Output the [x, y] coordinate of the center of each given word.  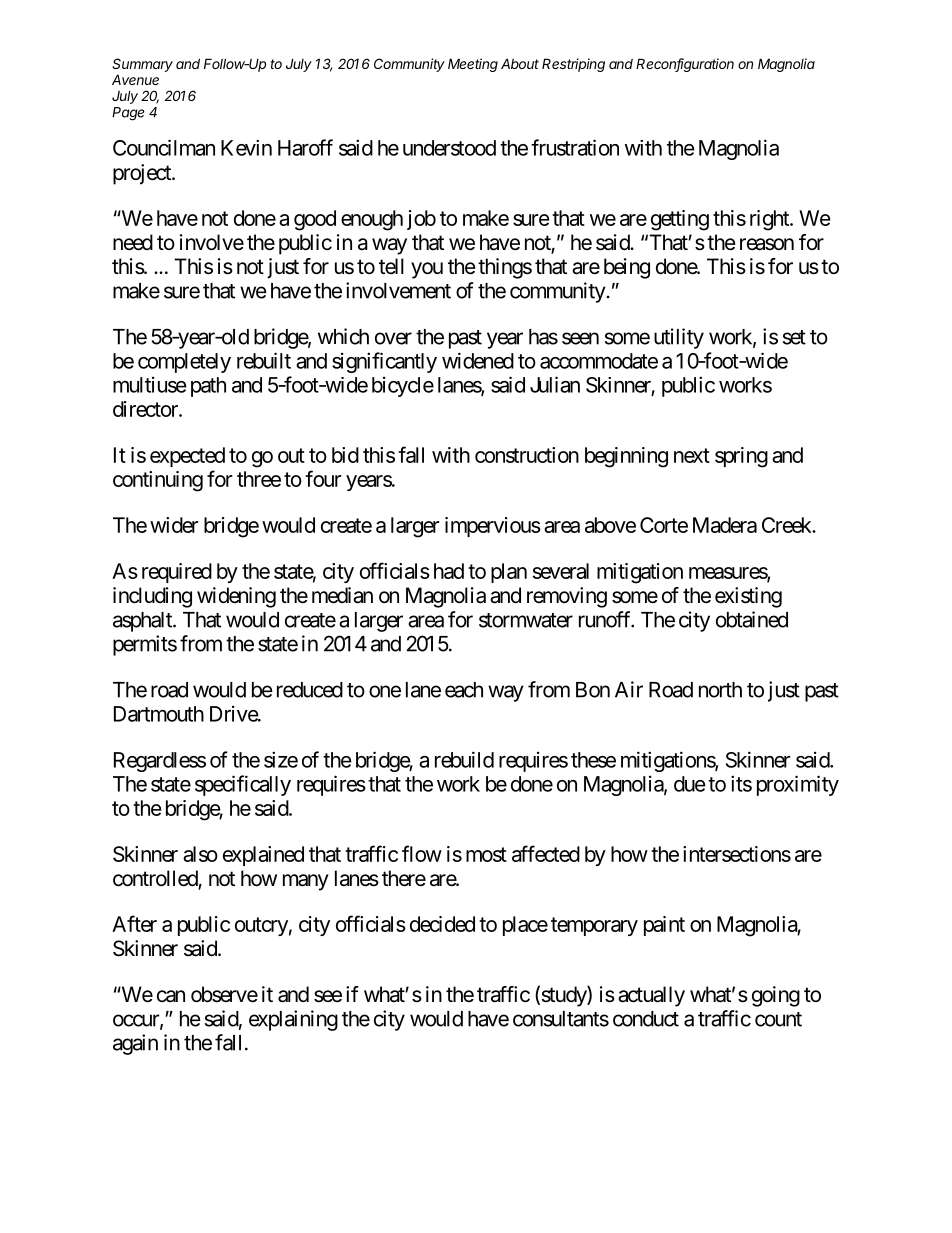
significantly [384, 362]
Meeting [473, 65]
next [692, 455]
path [208, 387]
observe [224, 994]
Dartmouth [159, 714]
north [720, 690]
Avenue [135, 79]
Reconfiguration [685, 65]
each [464, 690]
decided [442, 924]
